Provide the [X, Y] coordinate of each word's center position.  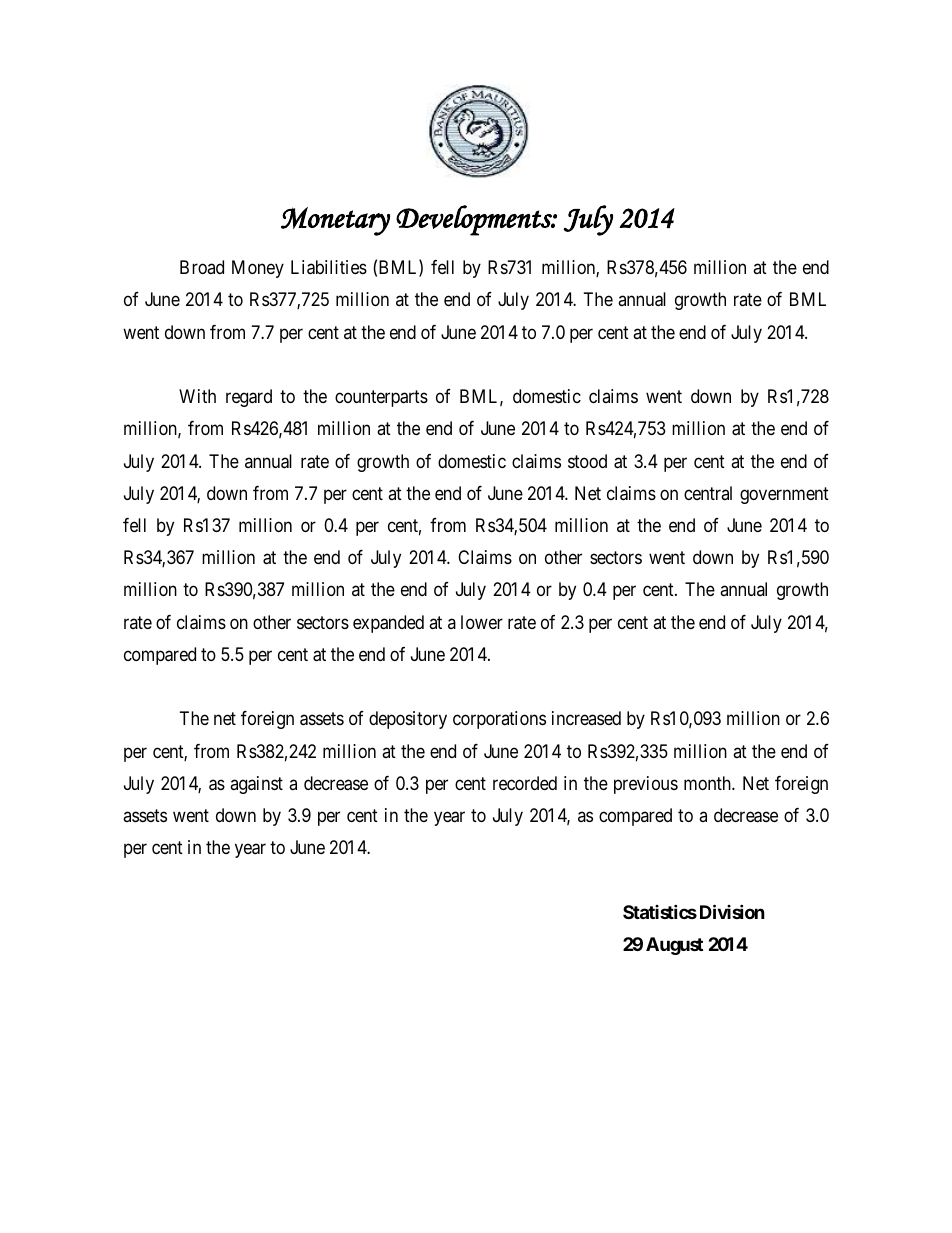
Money [258, 269]
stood [587, 461]
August [674, 946]
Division [732, 911]
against [256, 785]
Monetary [335, 221]
